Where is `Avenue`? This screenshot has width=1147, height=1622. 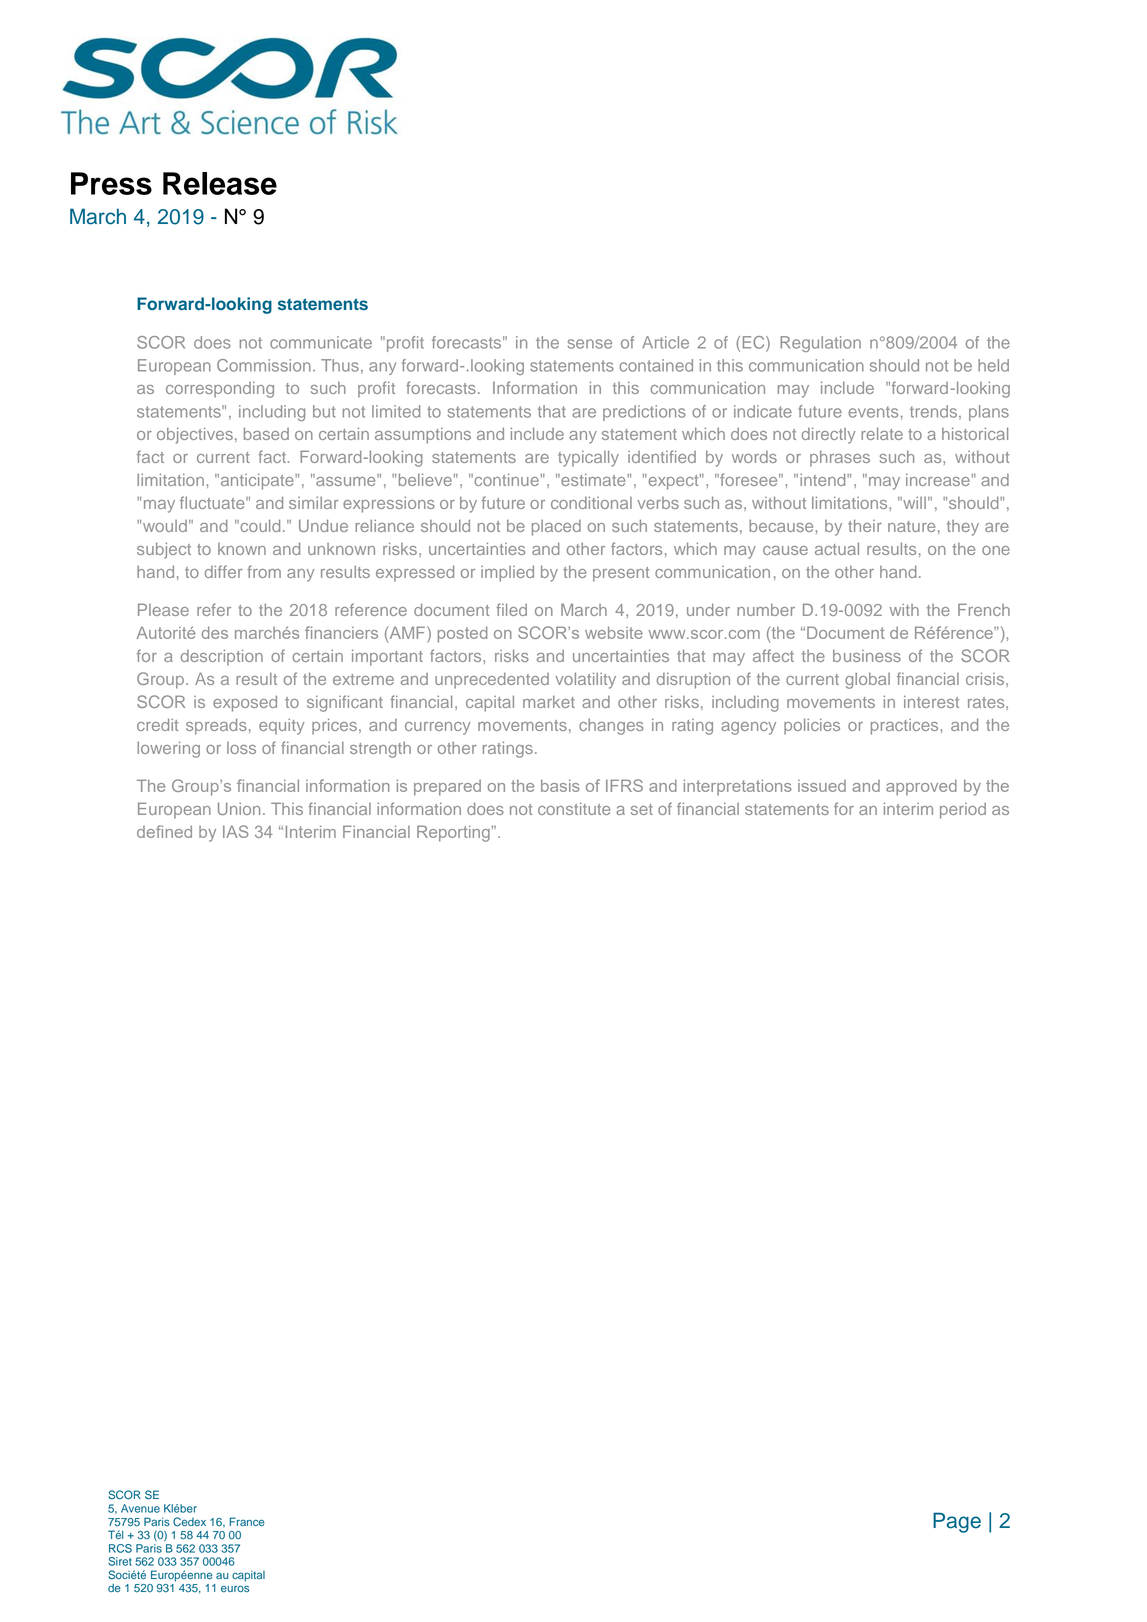 Avenue is located at coordinates (140, 1508).
